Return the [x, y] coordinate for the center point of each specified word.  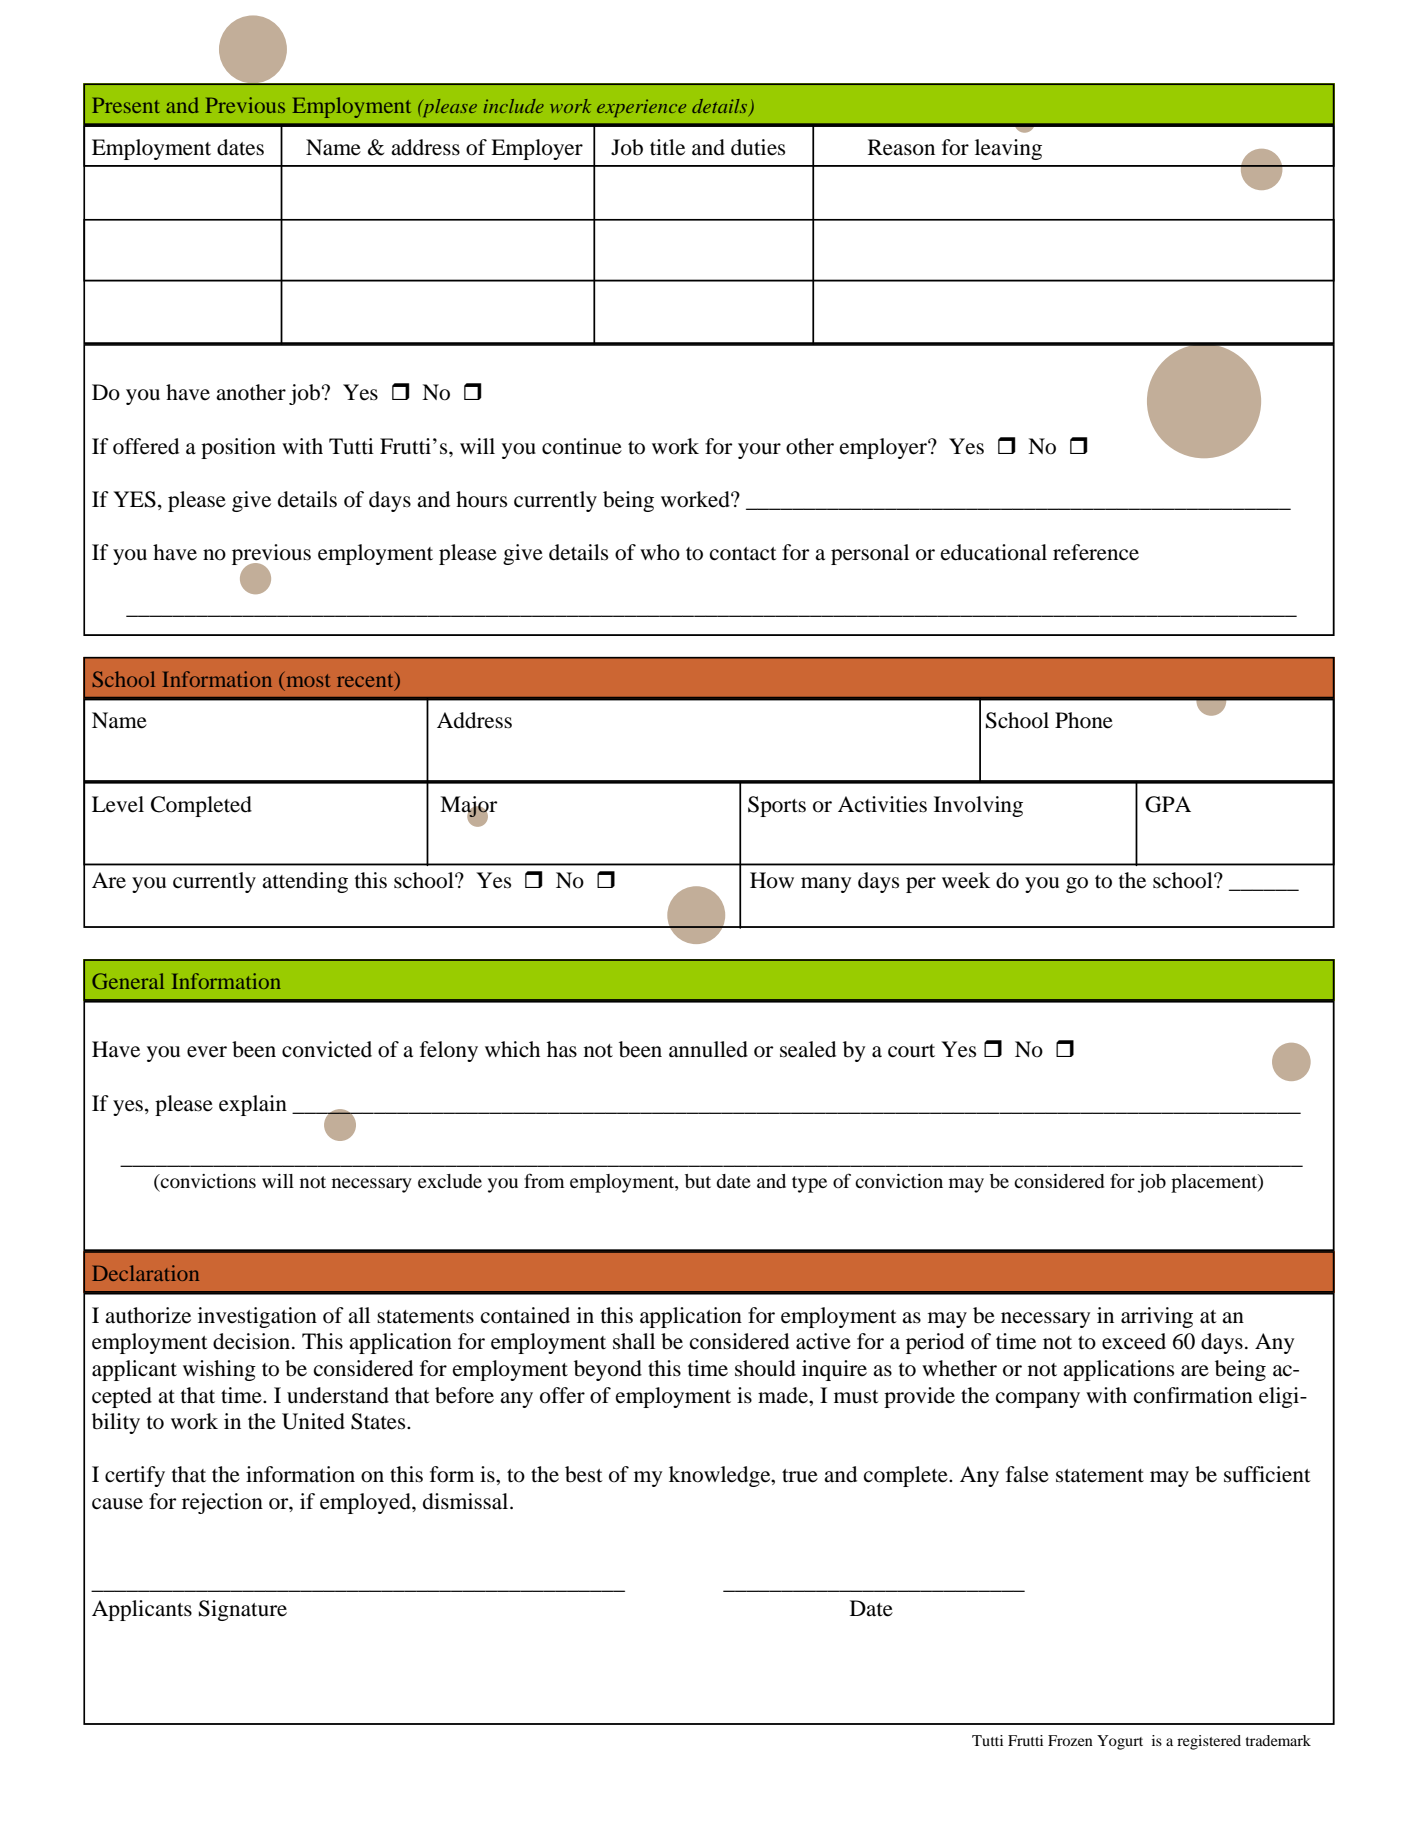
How [772, 880]
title [667, 147]
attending [305, 882]
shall [634, 1341]
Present [125, 105]
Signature [243, 1610]
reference [1096, 552]
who [660, 552]
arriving [1157, 1317]
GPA [1168, 804]
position [238, 448]
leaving [1008, 149]
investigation [257, 1317]
